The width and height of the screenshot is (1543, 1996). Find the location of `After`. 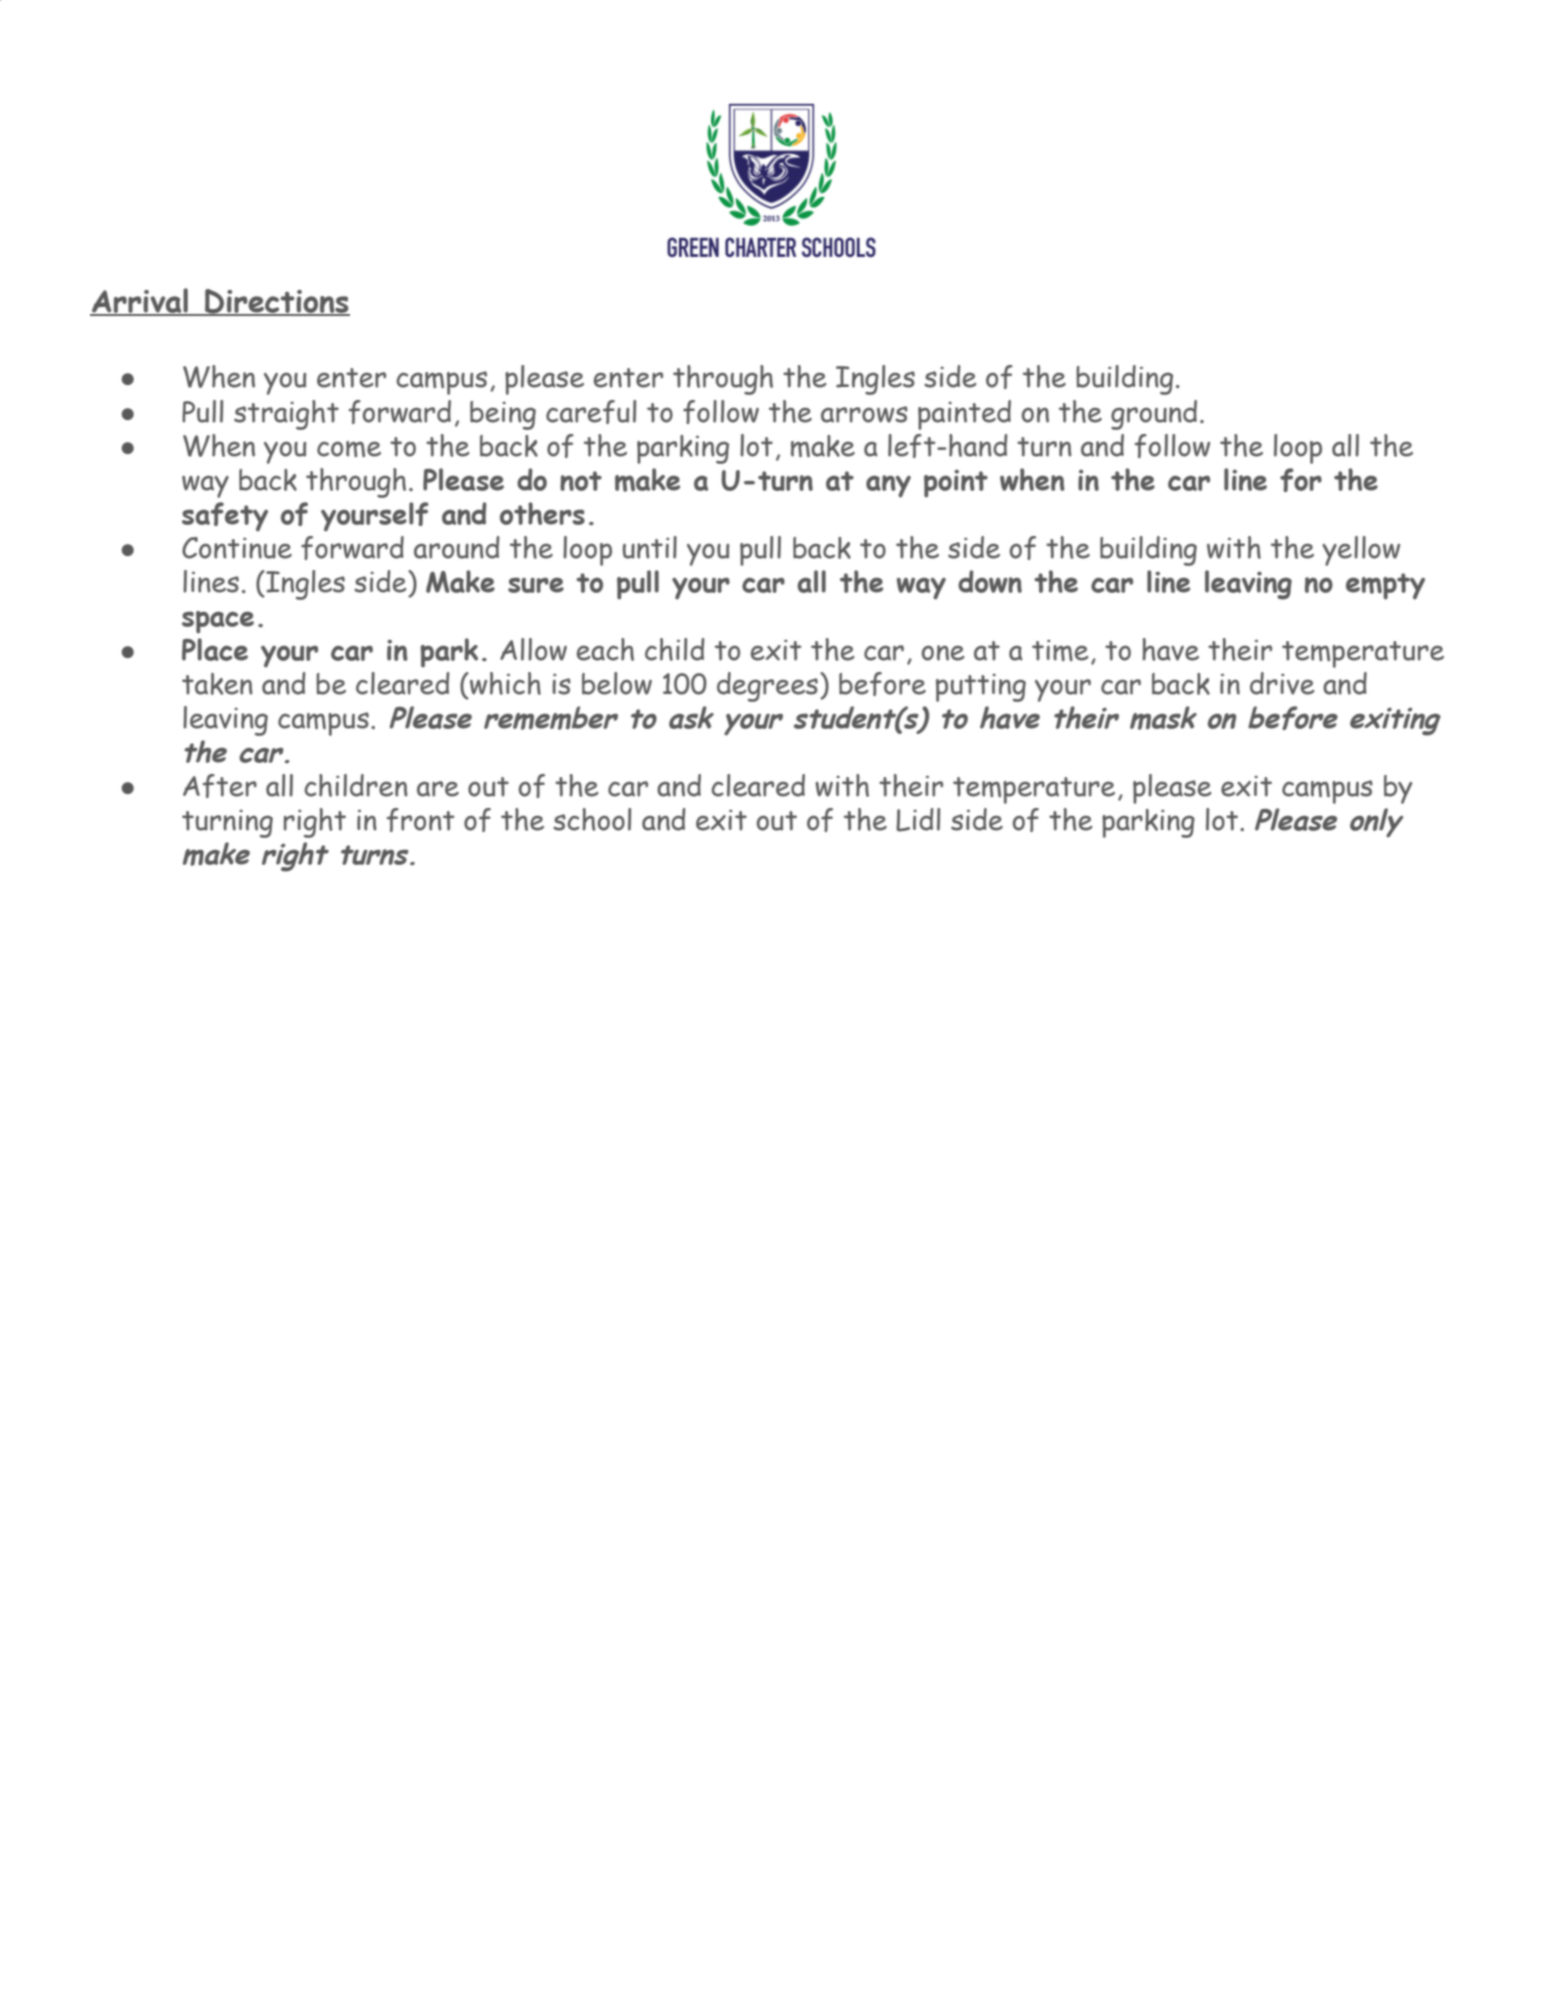

After is located at coordinates (220, 786).
